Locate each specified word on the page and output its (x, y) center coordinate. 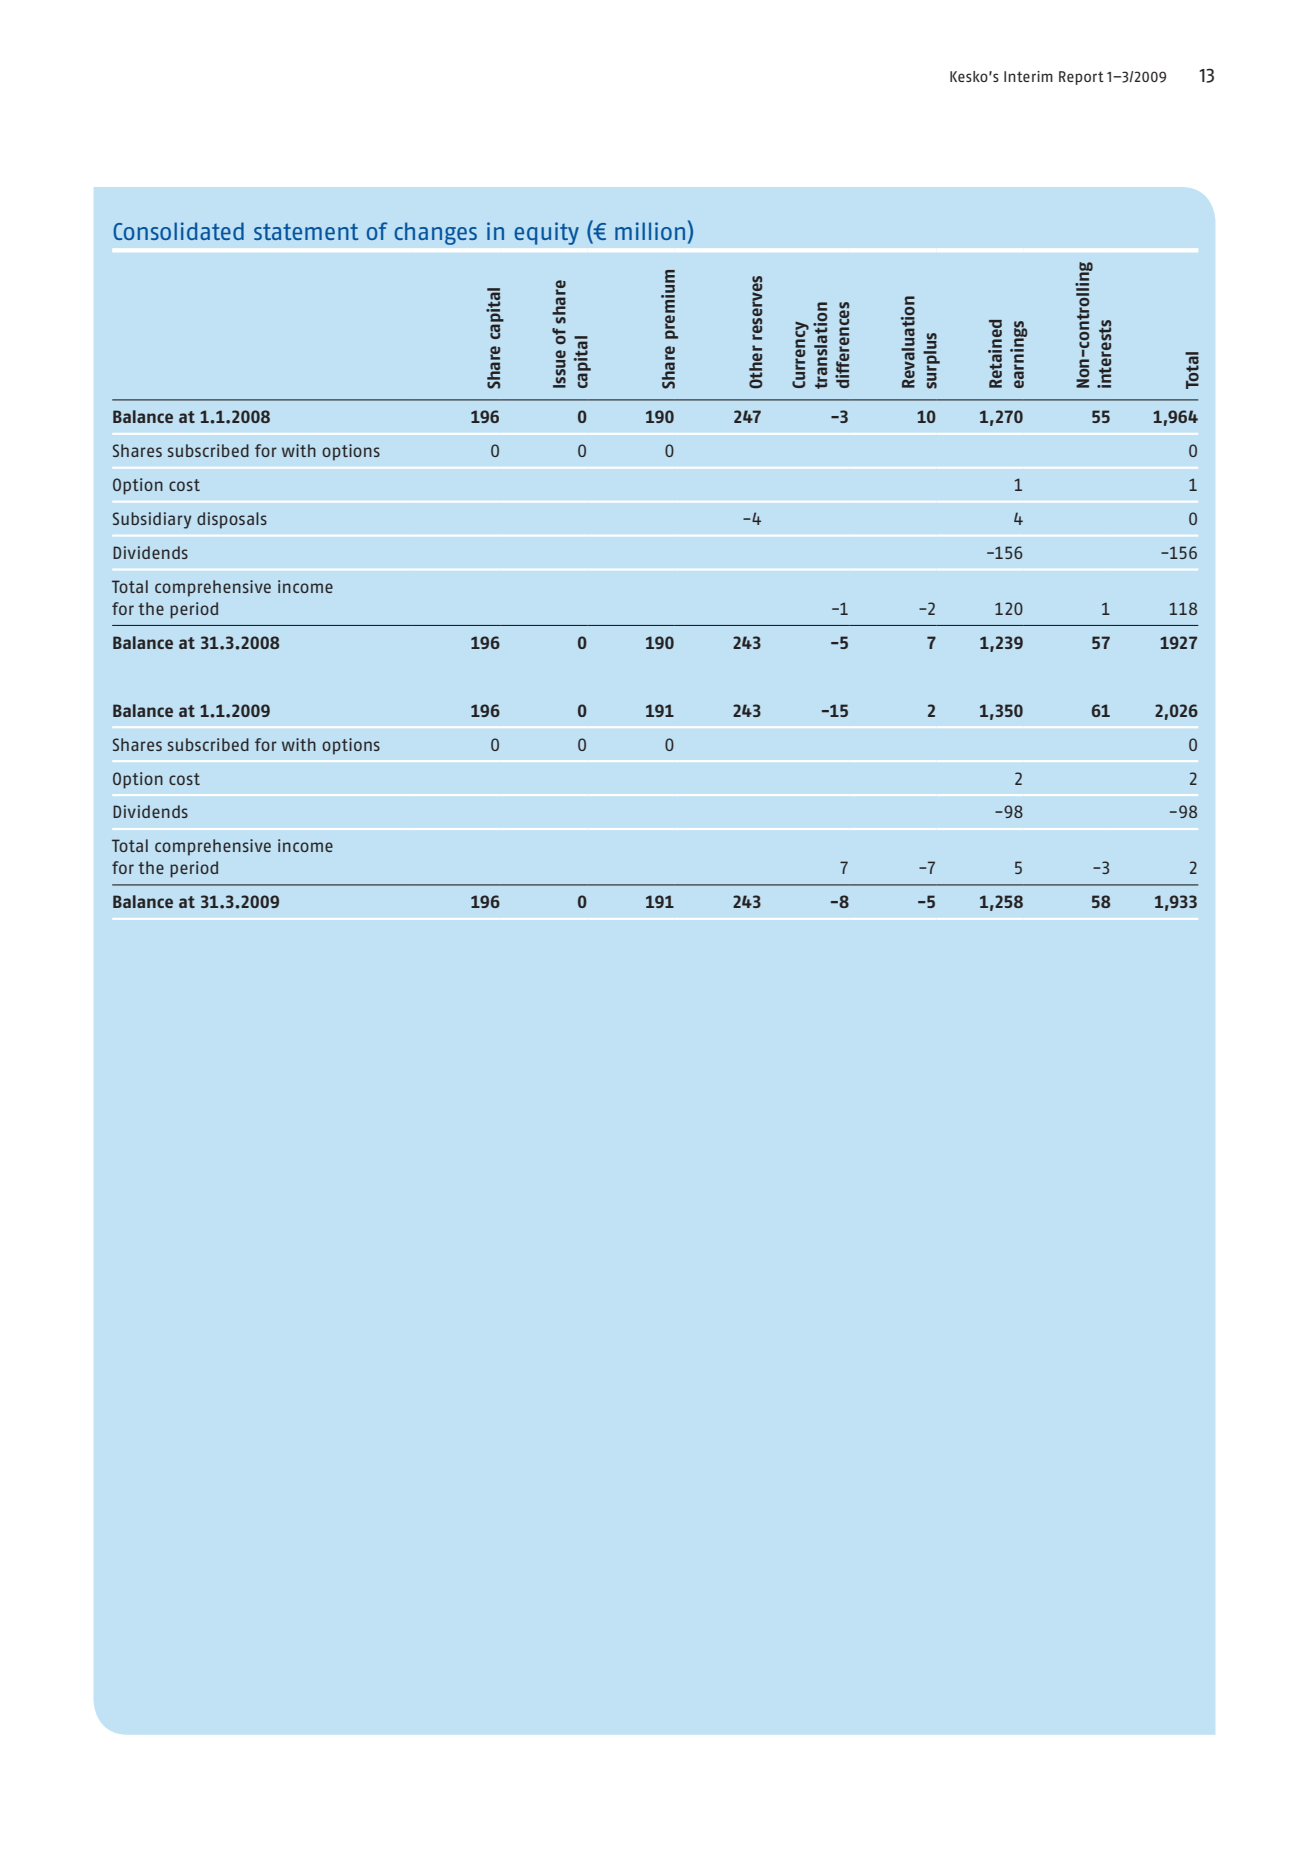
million (650, 231)
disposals (232, 520)
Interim (1028, 76)
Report (1081, 78)
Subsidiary (152, 520)
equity (546, 233)
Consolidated (178, 231)
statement (306, 231)
